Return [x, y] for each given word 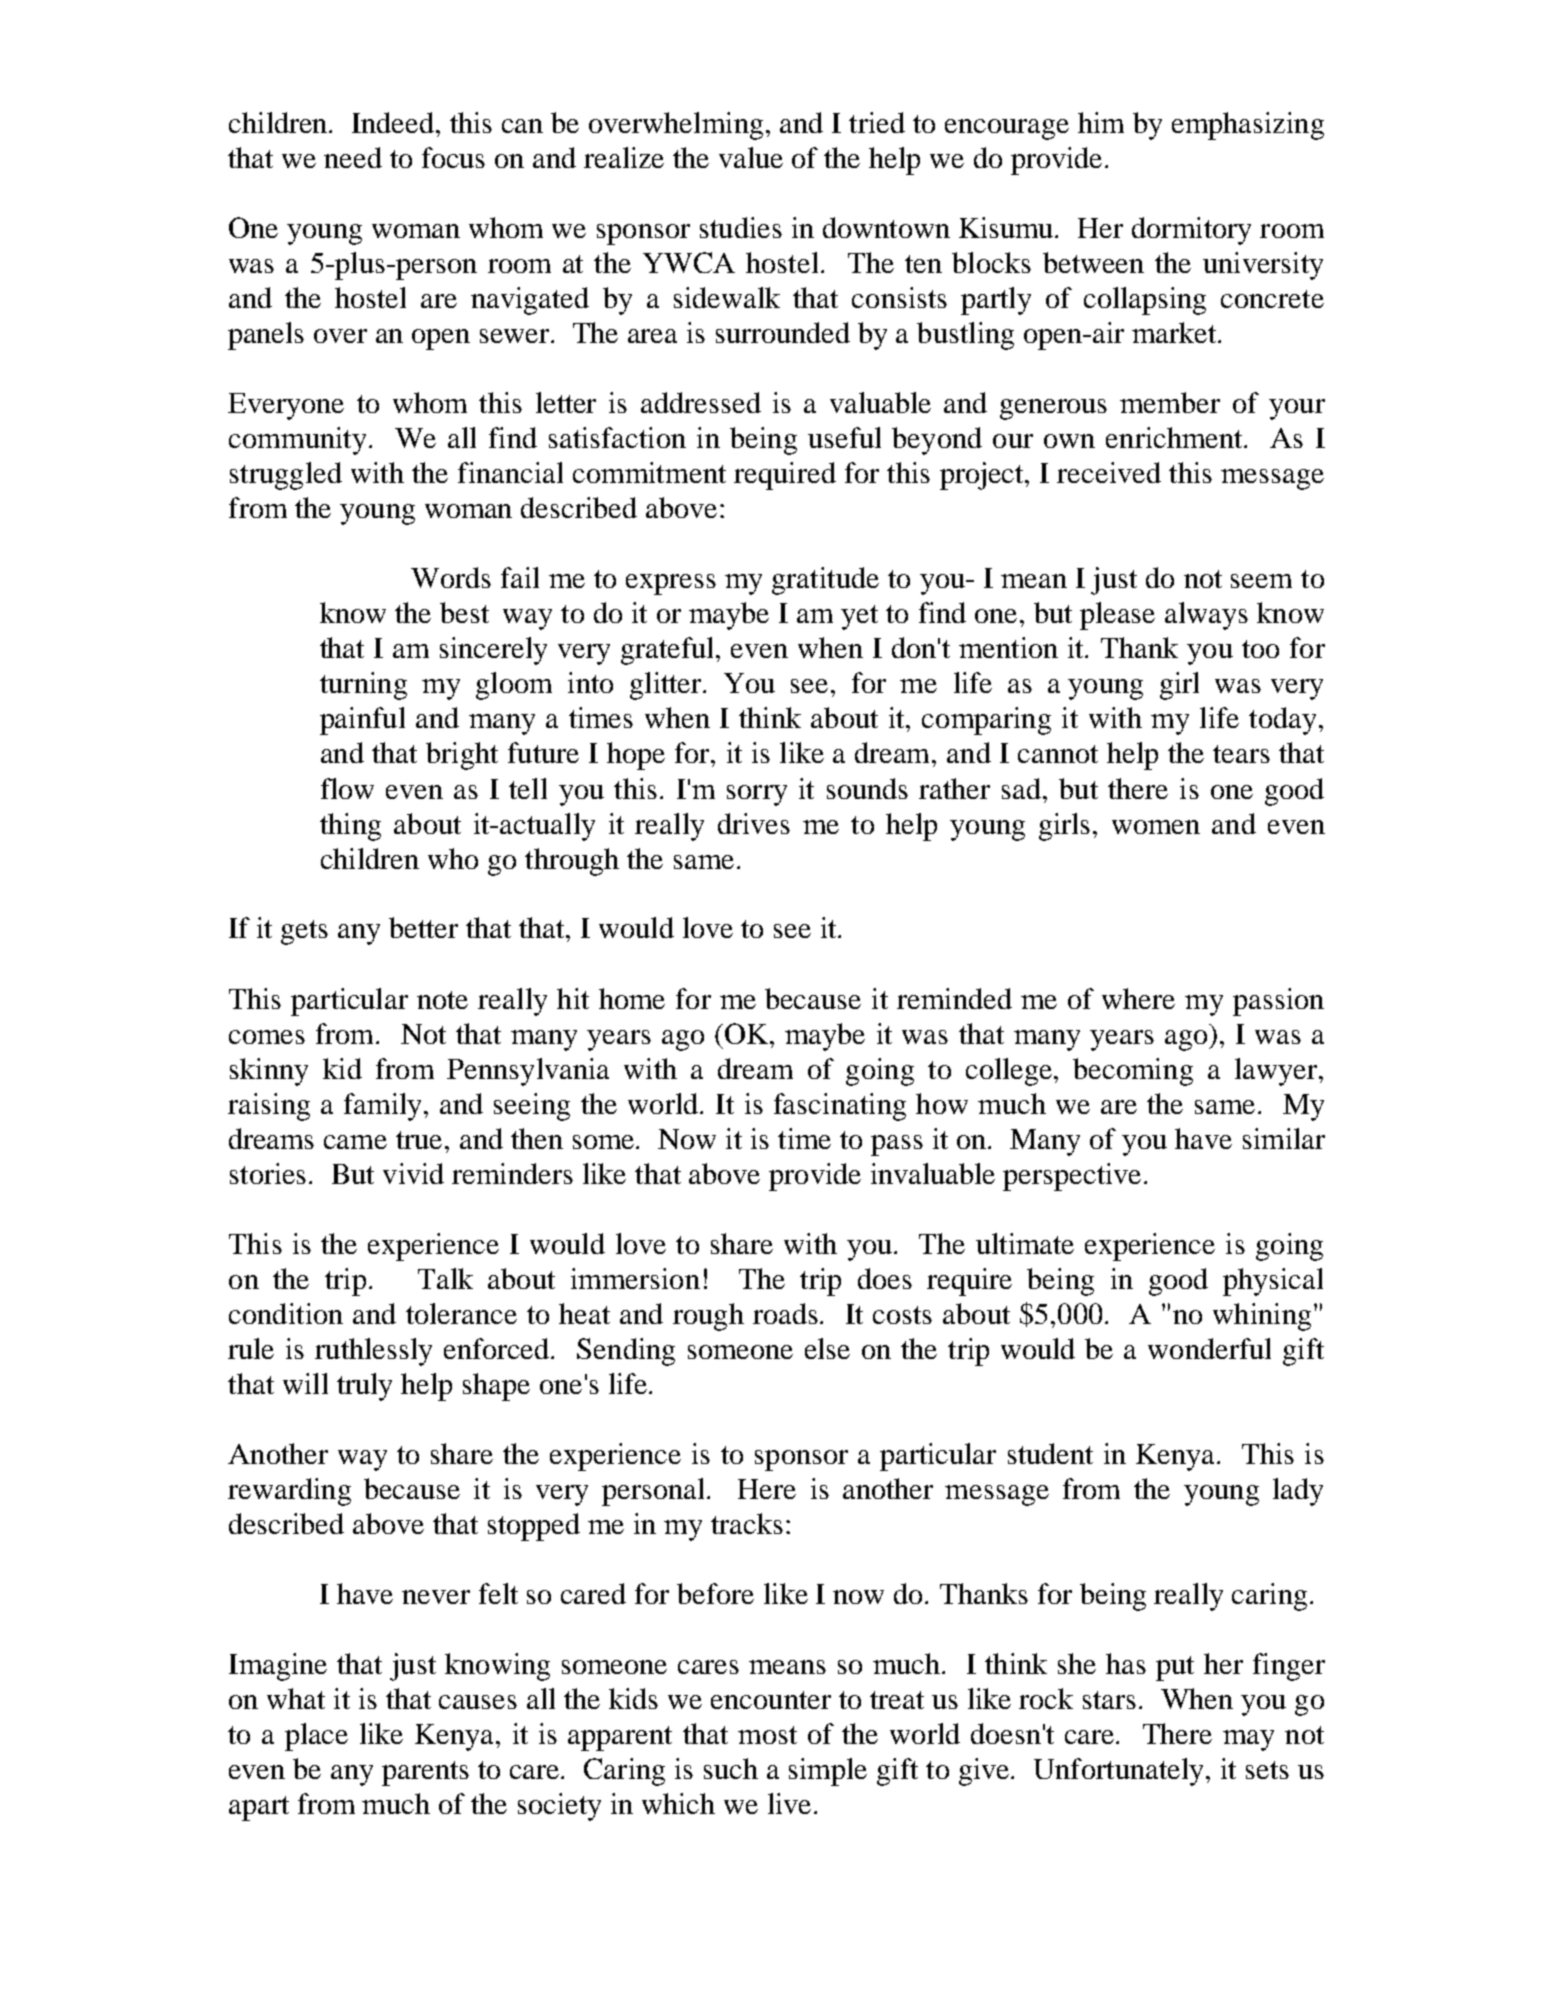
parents [425, 1773]
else [827, 1348]
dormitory [1191, 231]
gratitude [825, 581]
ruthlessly [373, 1352]
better [423, 927]
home [632, 998]
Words [451, 577]
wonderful [1209, 1348]
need [353, 157]
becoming [1133, 1072]
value [751, 157]
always [1206, 616]
